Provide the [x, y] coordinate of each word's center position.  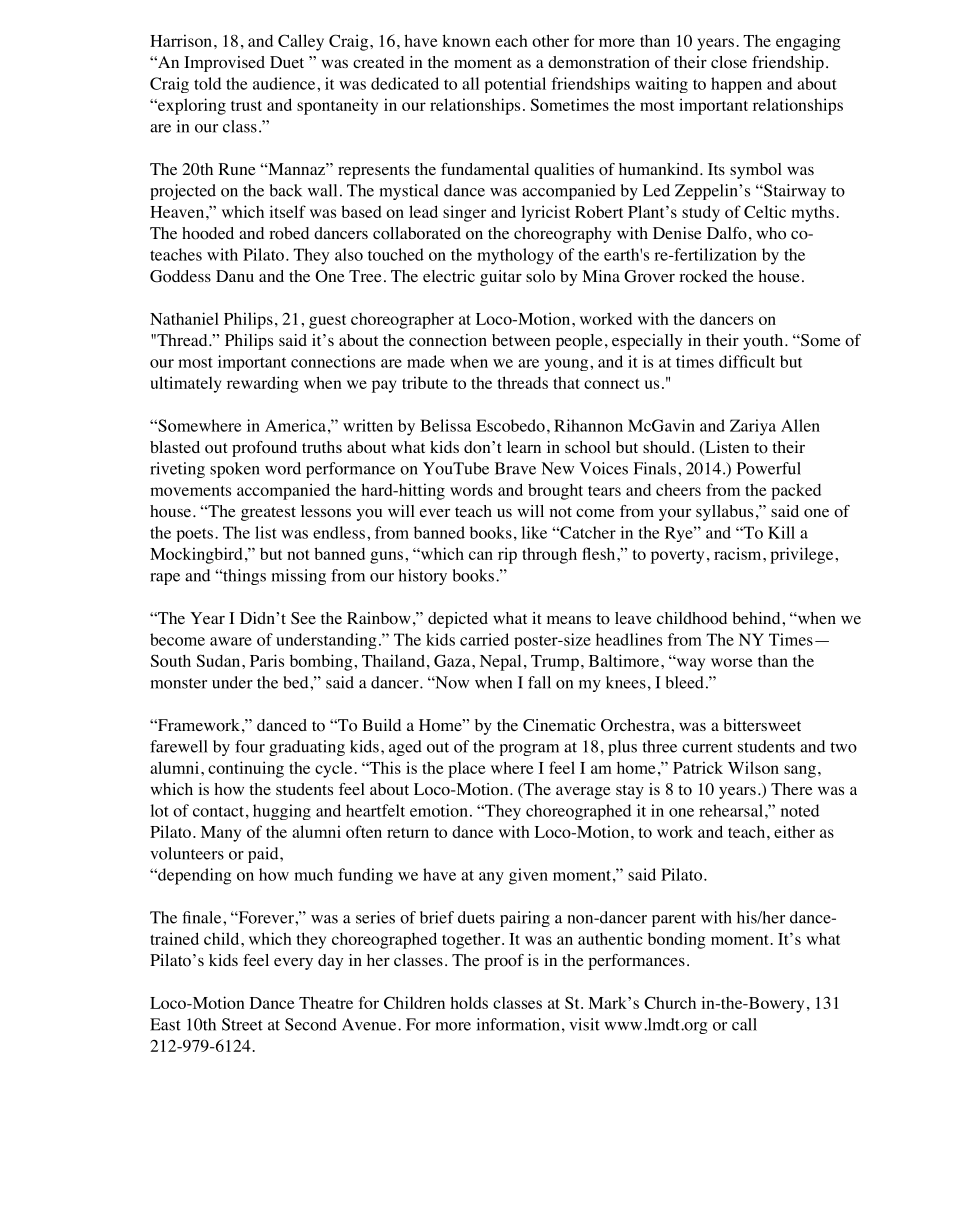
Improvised [224, 64]
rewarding [263, 384]
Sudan [220, 660]
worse [732, 662]
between [521, 340]
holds [469, 1002]
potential [515, 85]
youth [764, 342]
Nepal [500, 662]
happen [736, 85]
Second [311, 1024]
